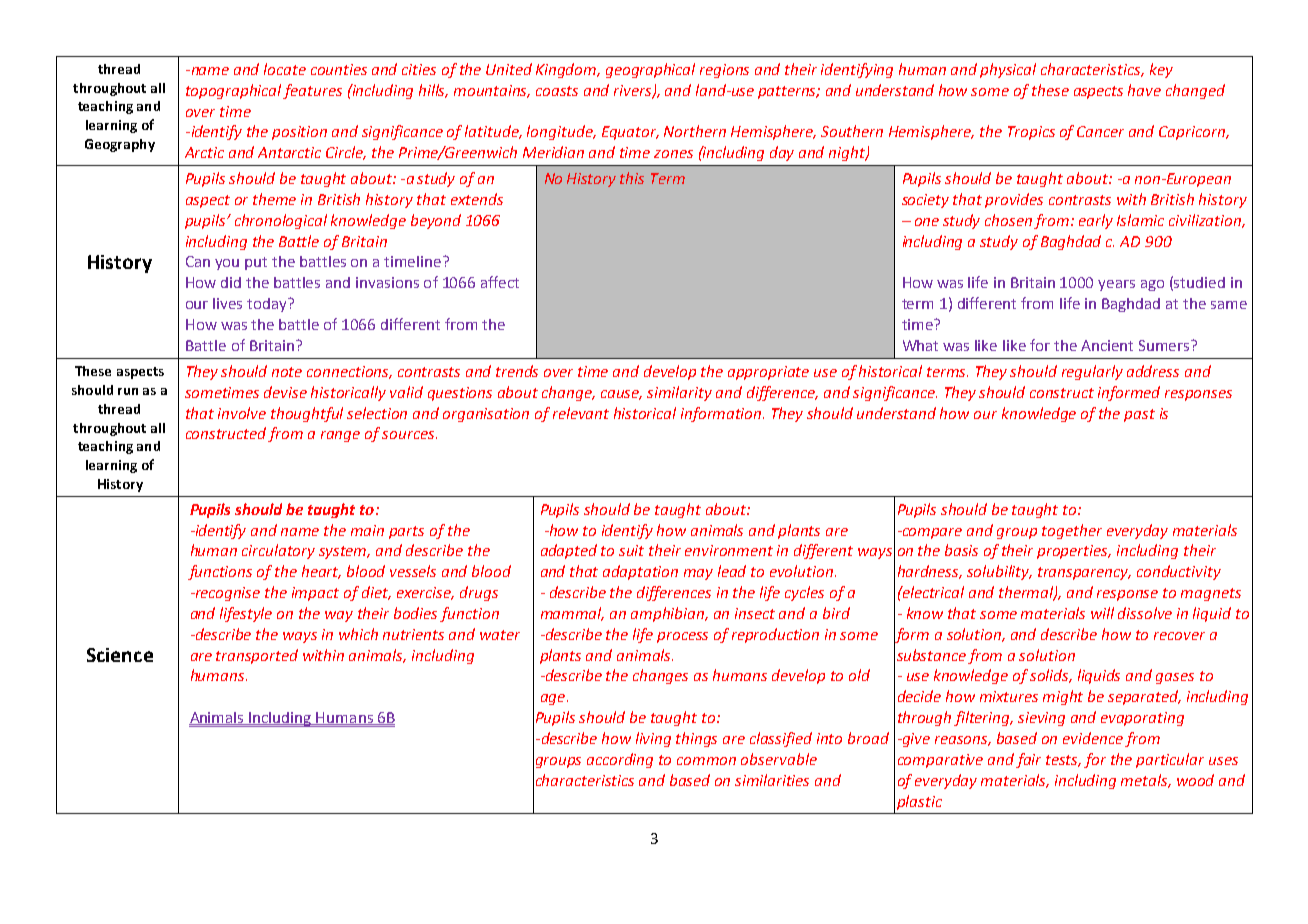 Image resolution: width=1308 pixels, height=924 pixels. What do you see at coordinates (620, 760) in the screenshot?
I see `according` at bounding box center [620, 760].
